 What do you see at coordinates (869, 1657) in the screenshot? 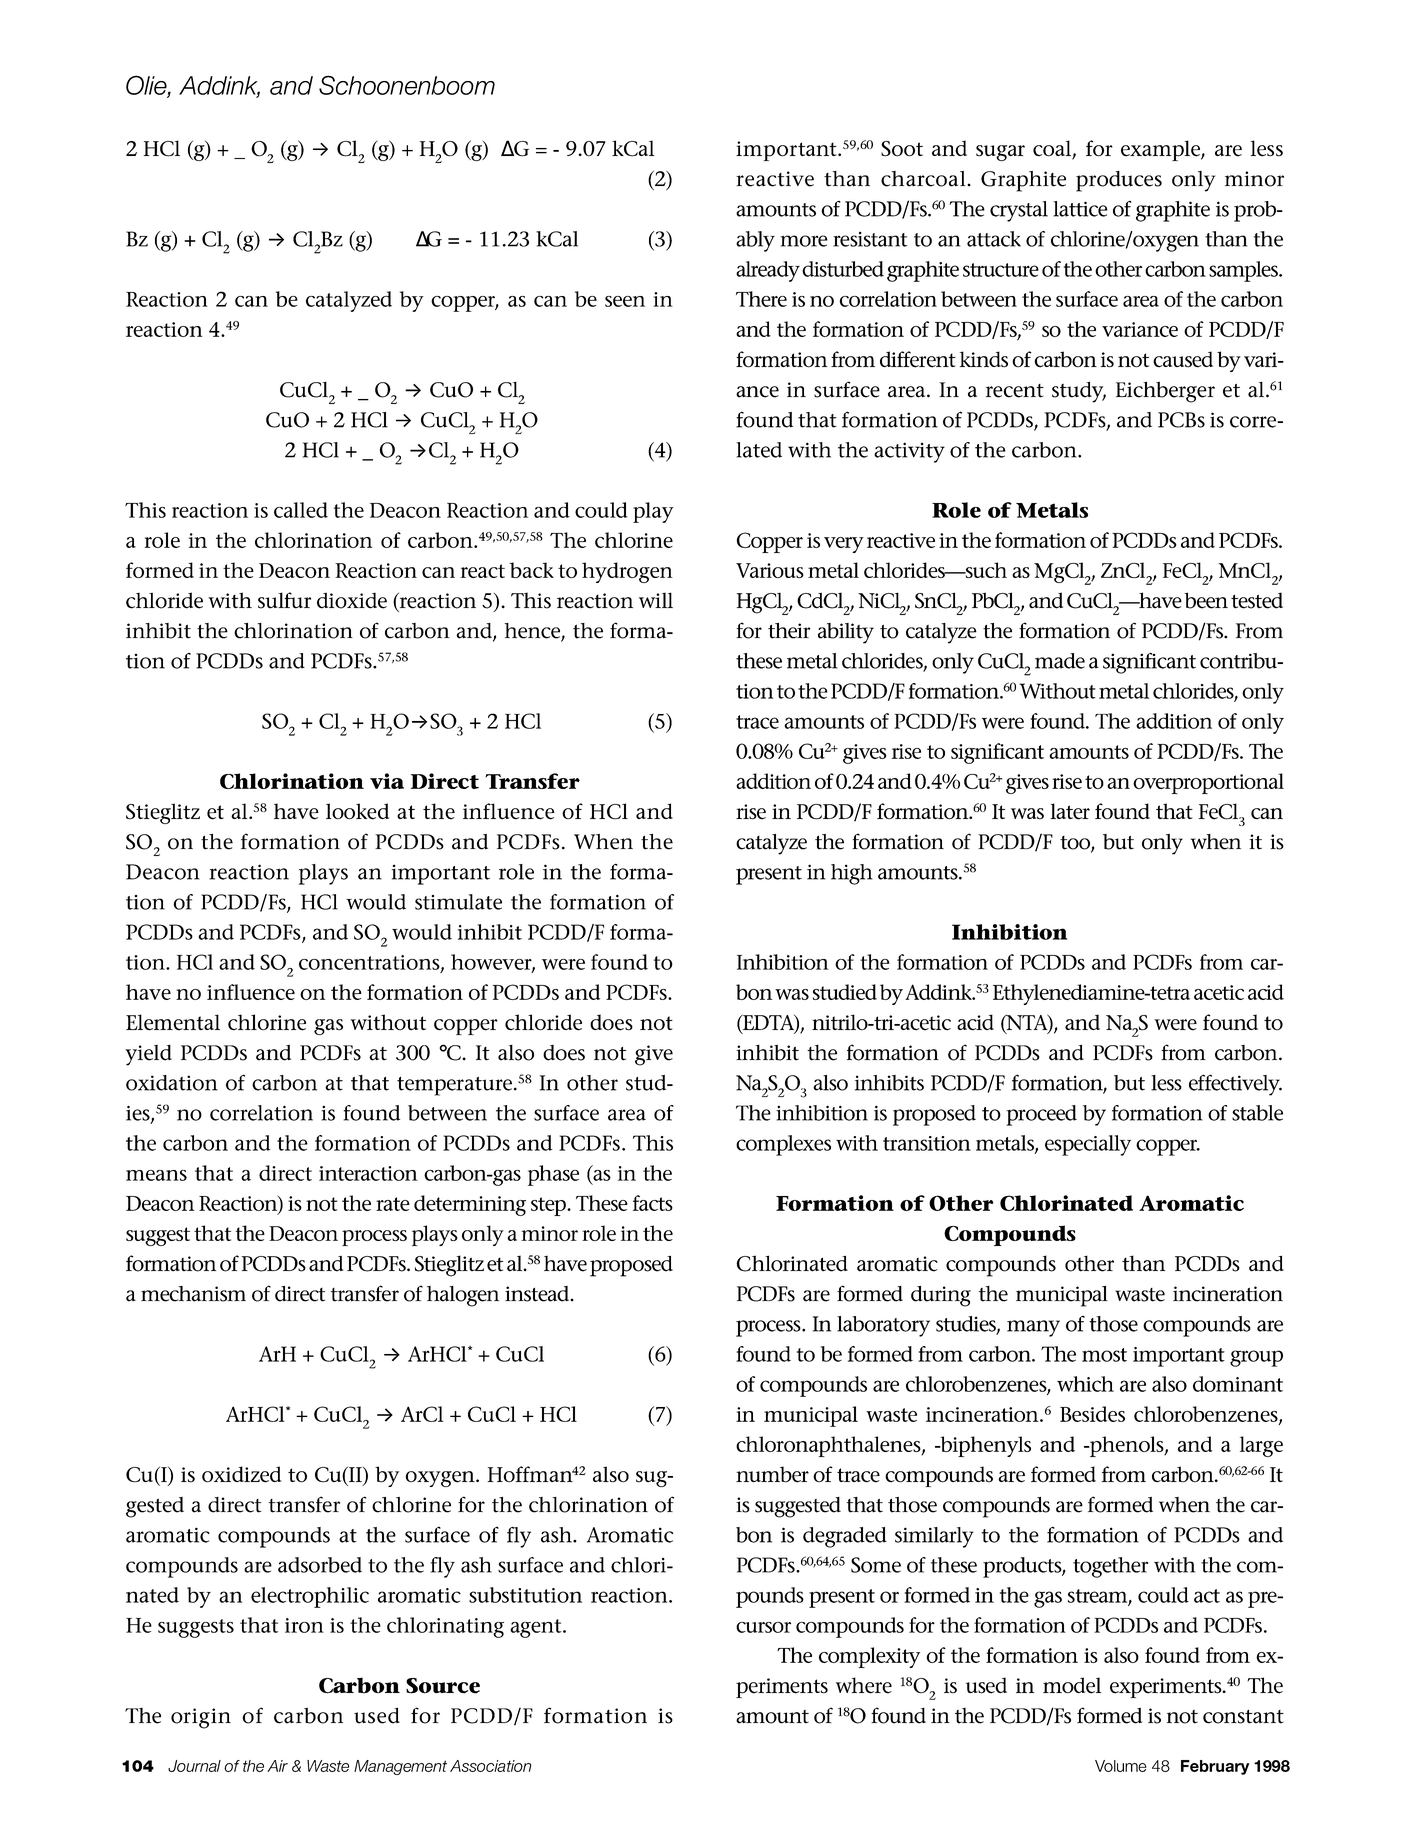
I see `complexity` at bounding box center [869, 1657].
